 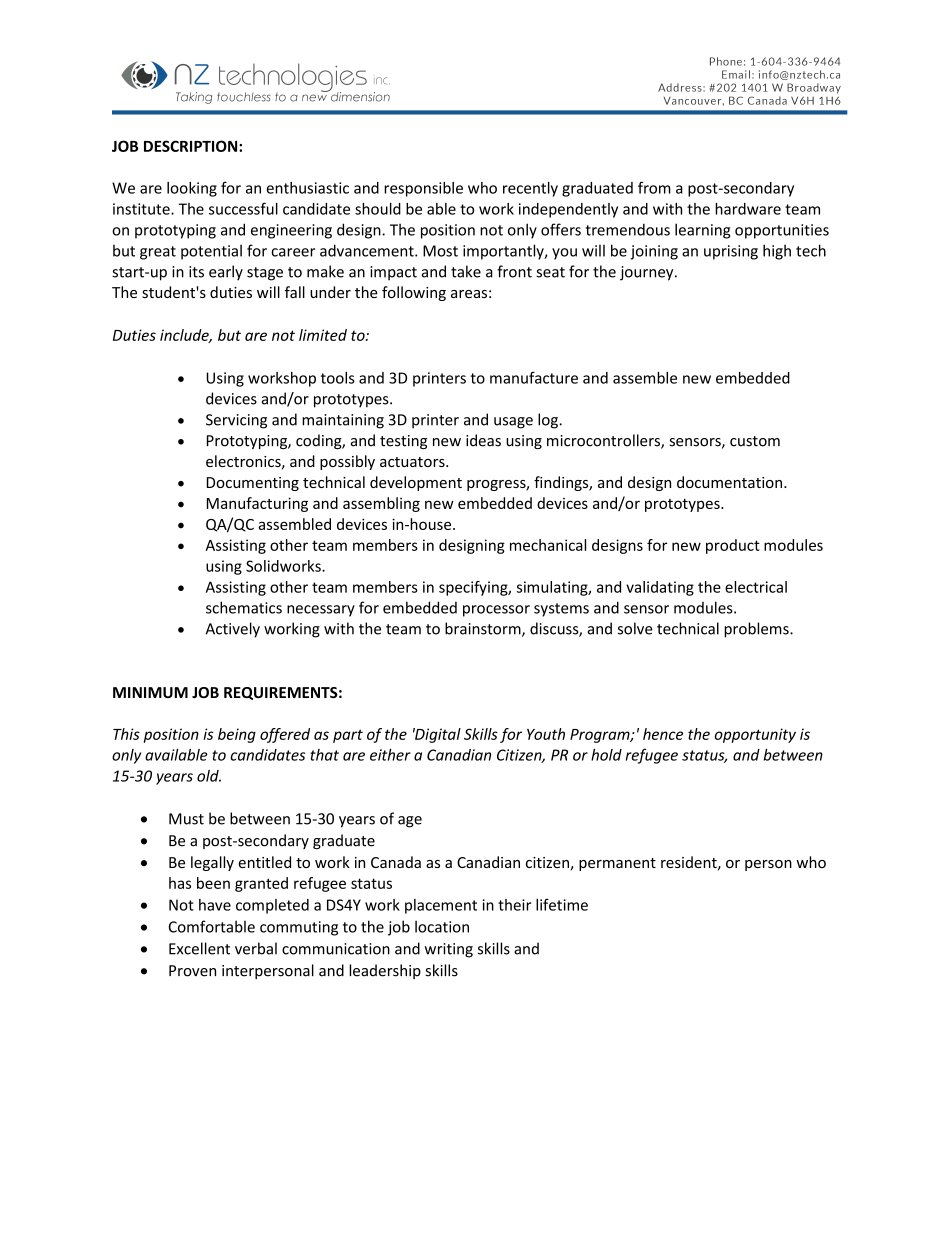 What do you see at coordinates (423, 189) in the document?
I see `responsible` at bounding box center [423, 189].
